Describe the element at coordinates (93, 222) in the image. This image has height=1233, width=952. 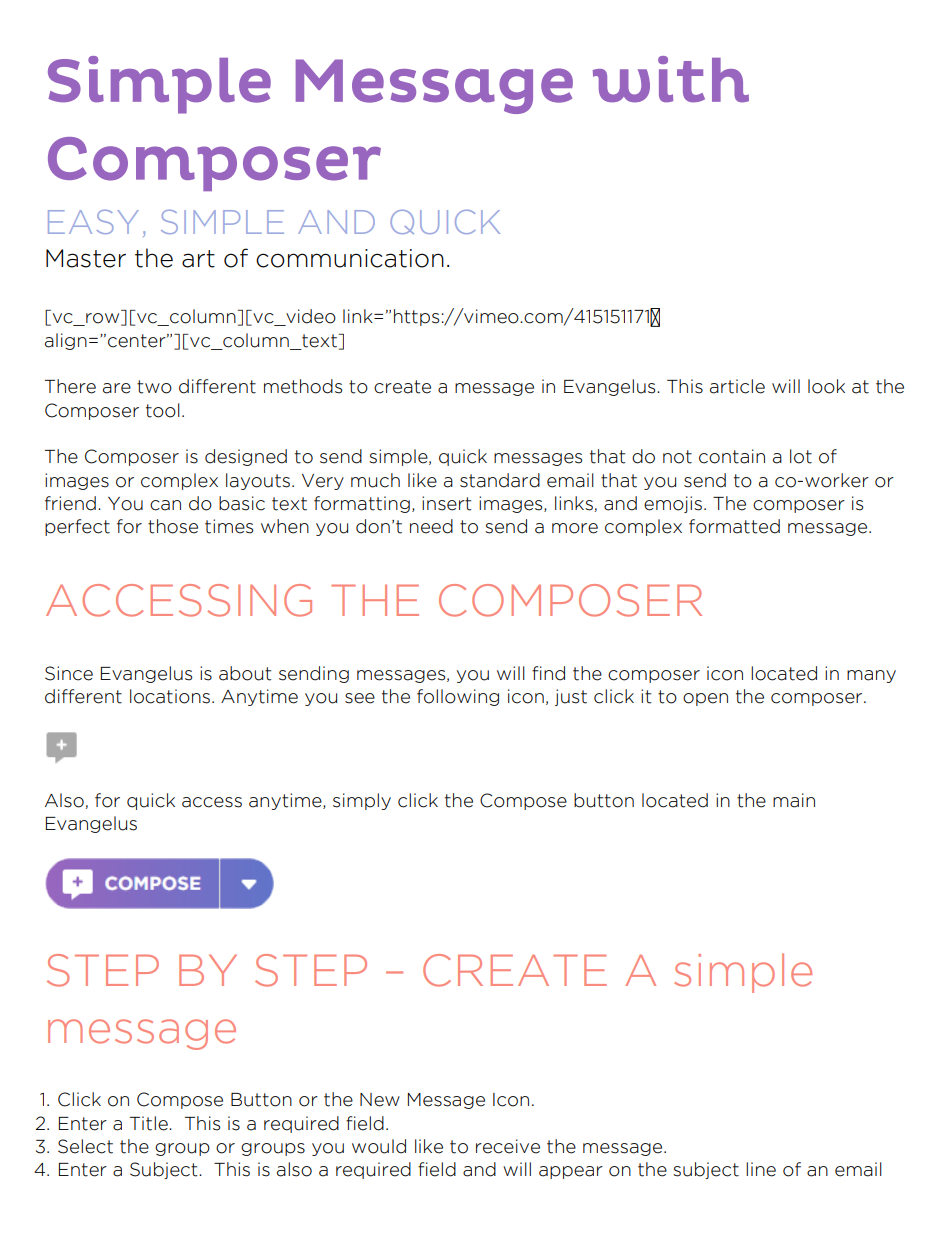
I see `EASY` at that location.
